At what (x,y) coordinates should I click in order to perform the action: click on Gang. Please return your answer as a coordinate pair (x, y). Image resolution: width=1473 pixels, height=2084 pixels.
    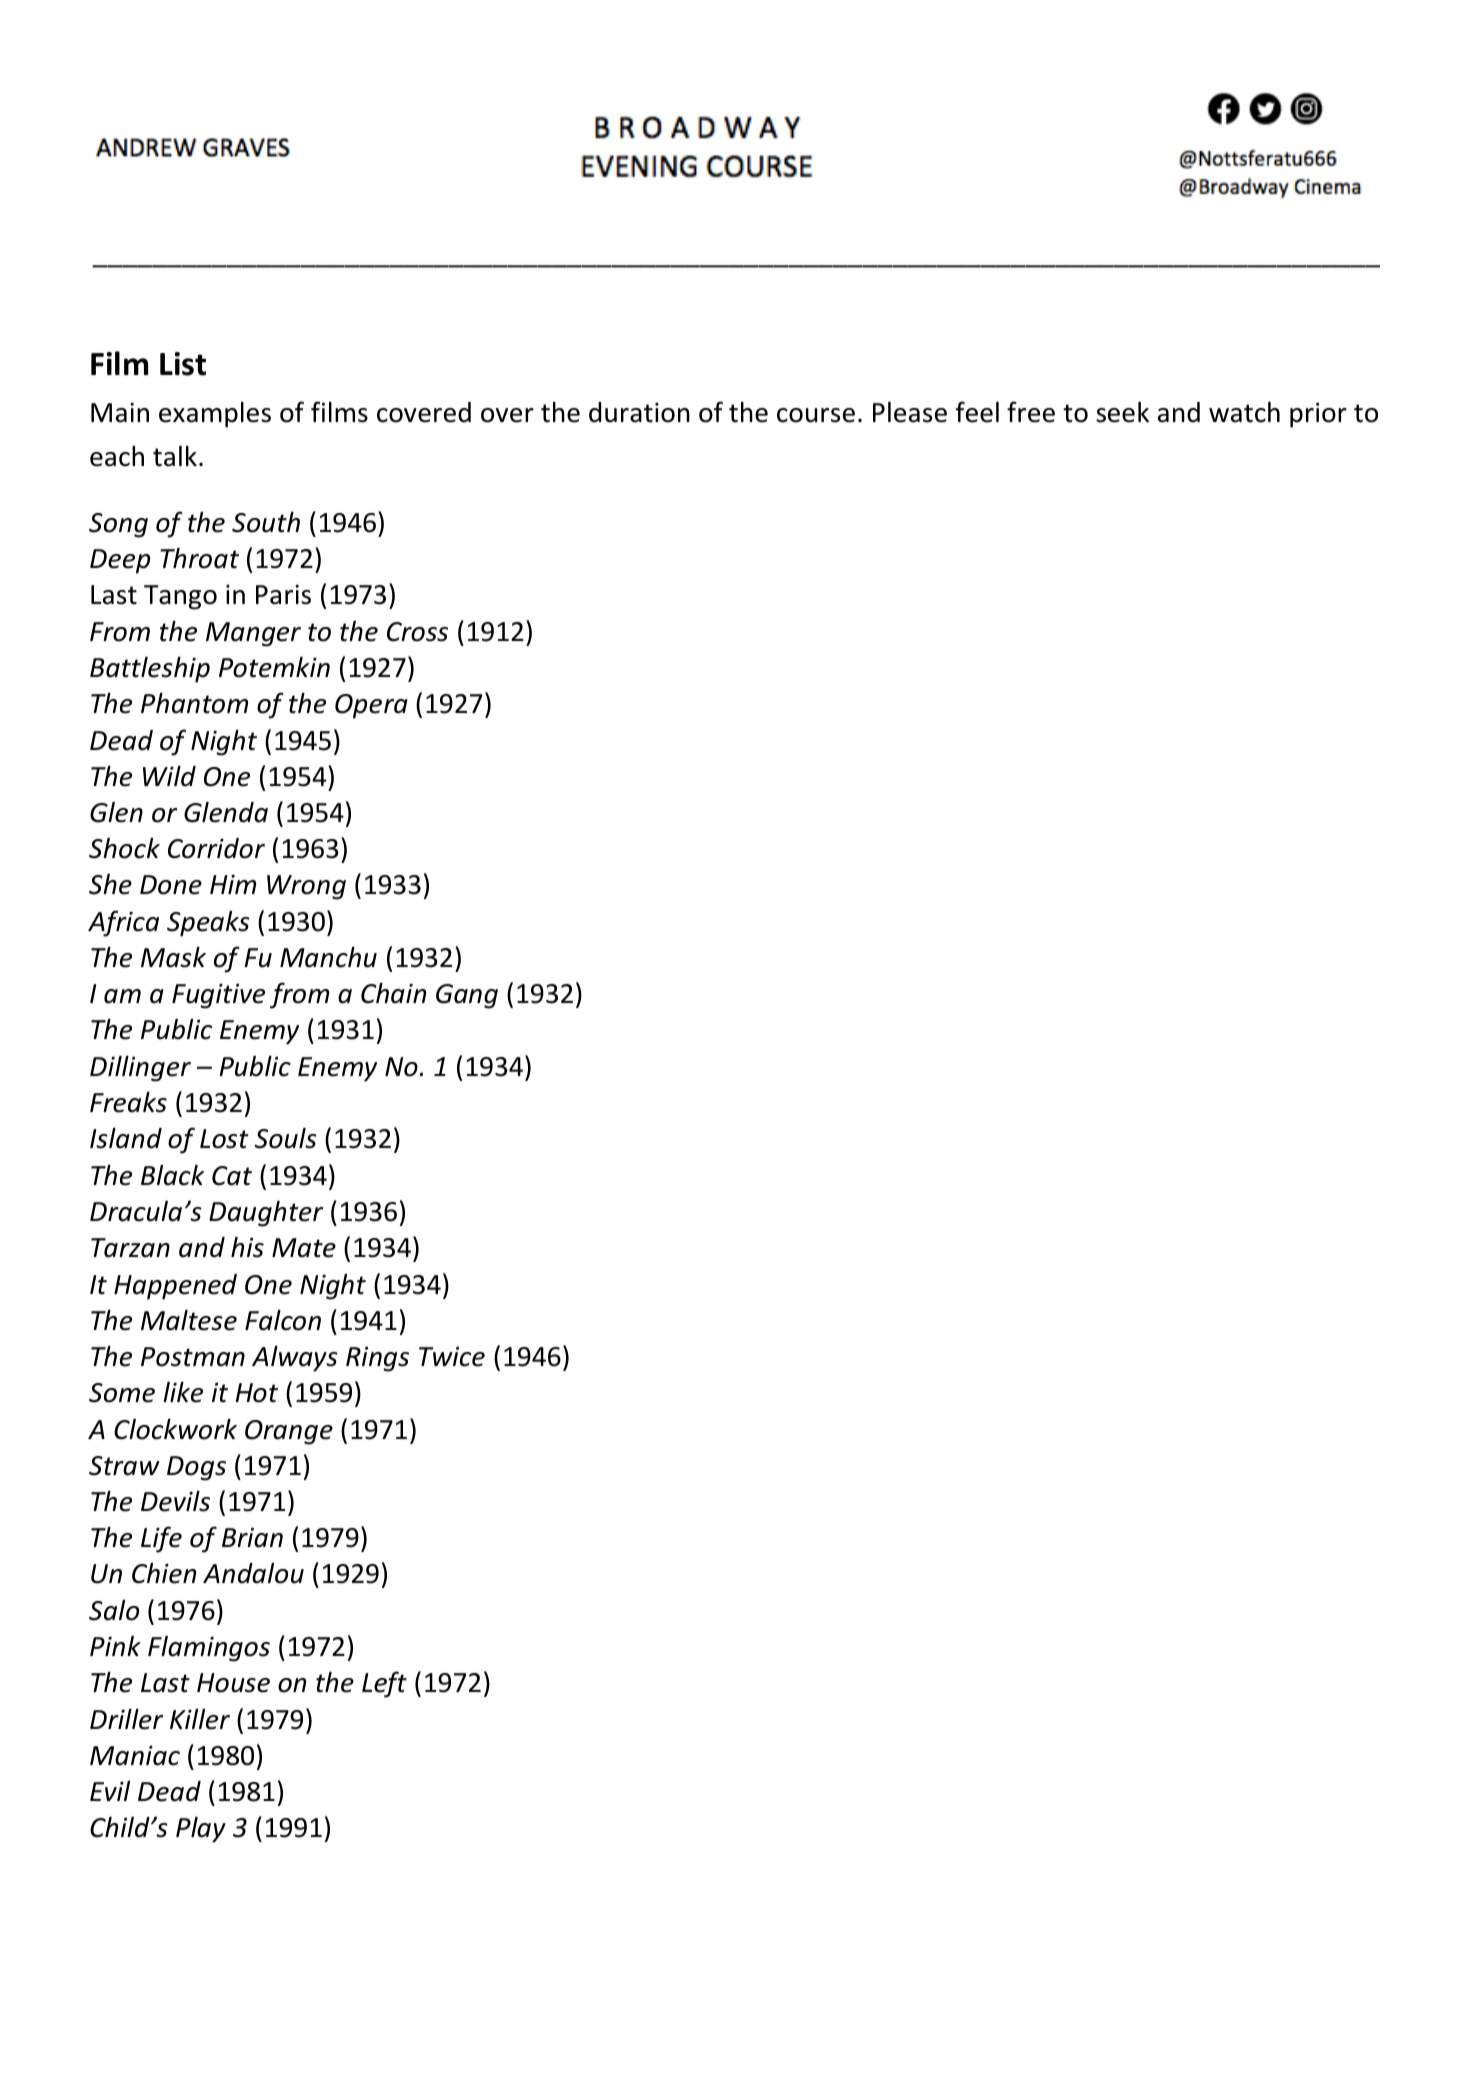
    Looking at the image, I should click on (467, 996).
